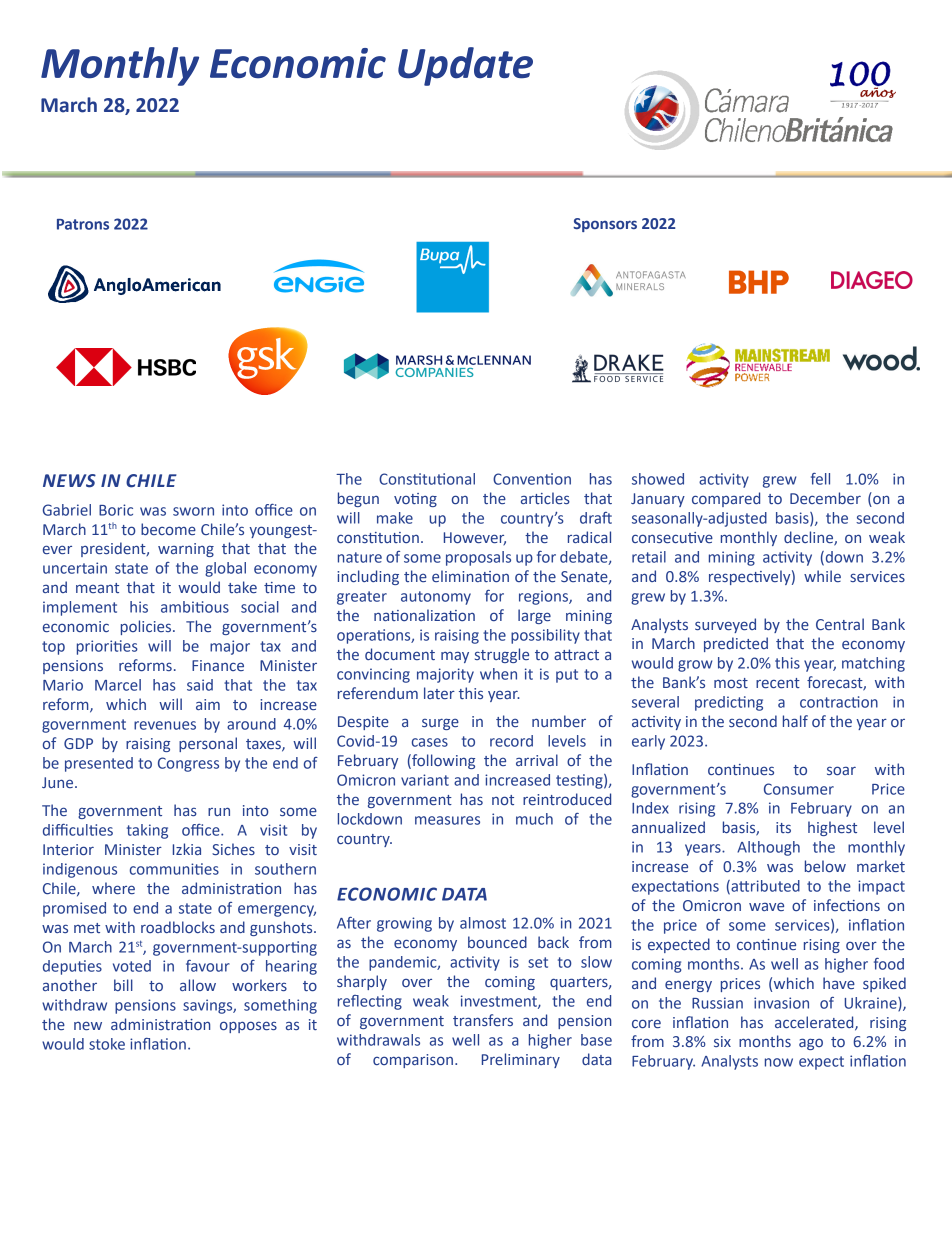  What do you see at coordinates (768, 848) in the page?
I see `Although` at bounding box center [768, 848].
